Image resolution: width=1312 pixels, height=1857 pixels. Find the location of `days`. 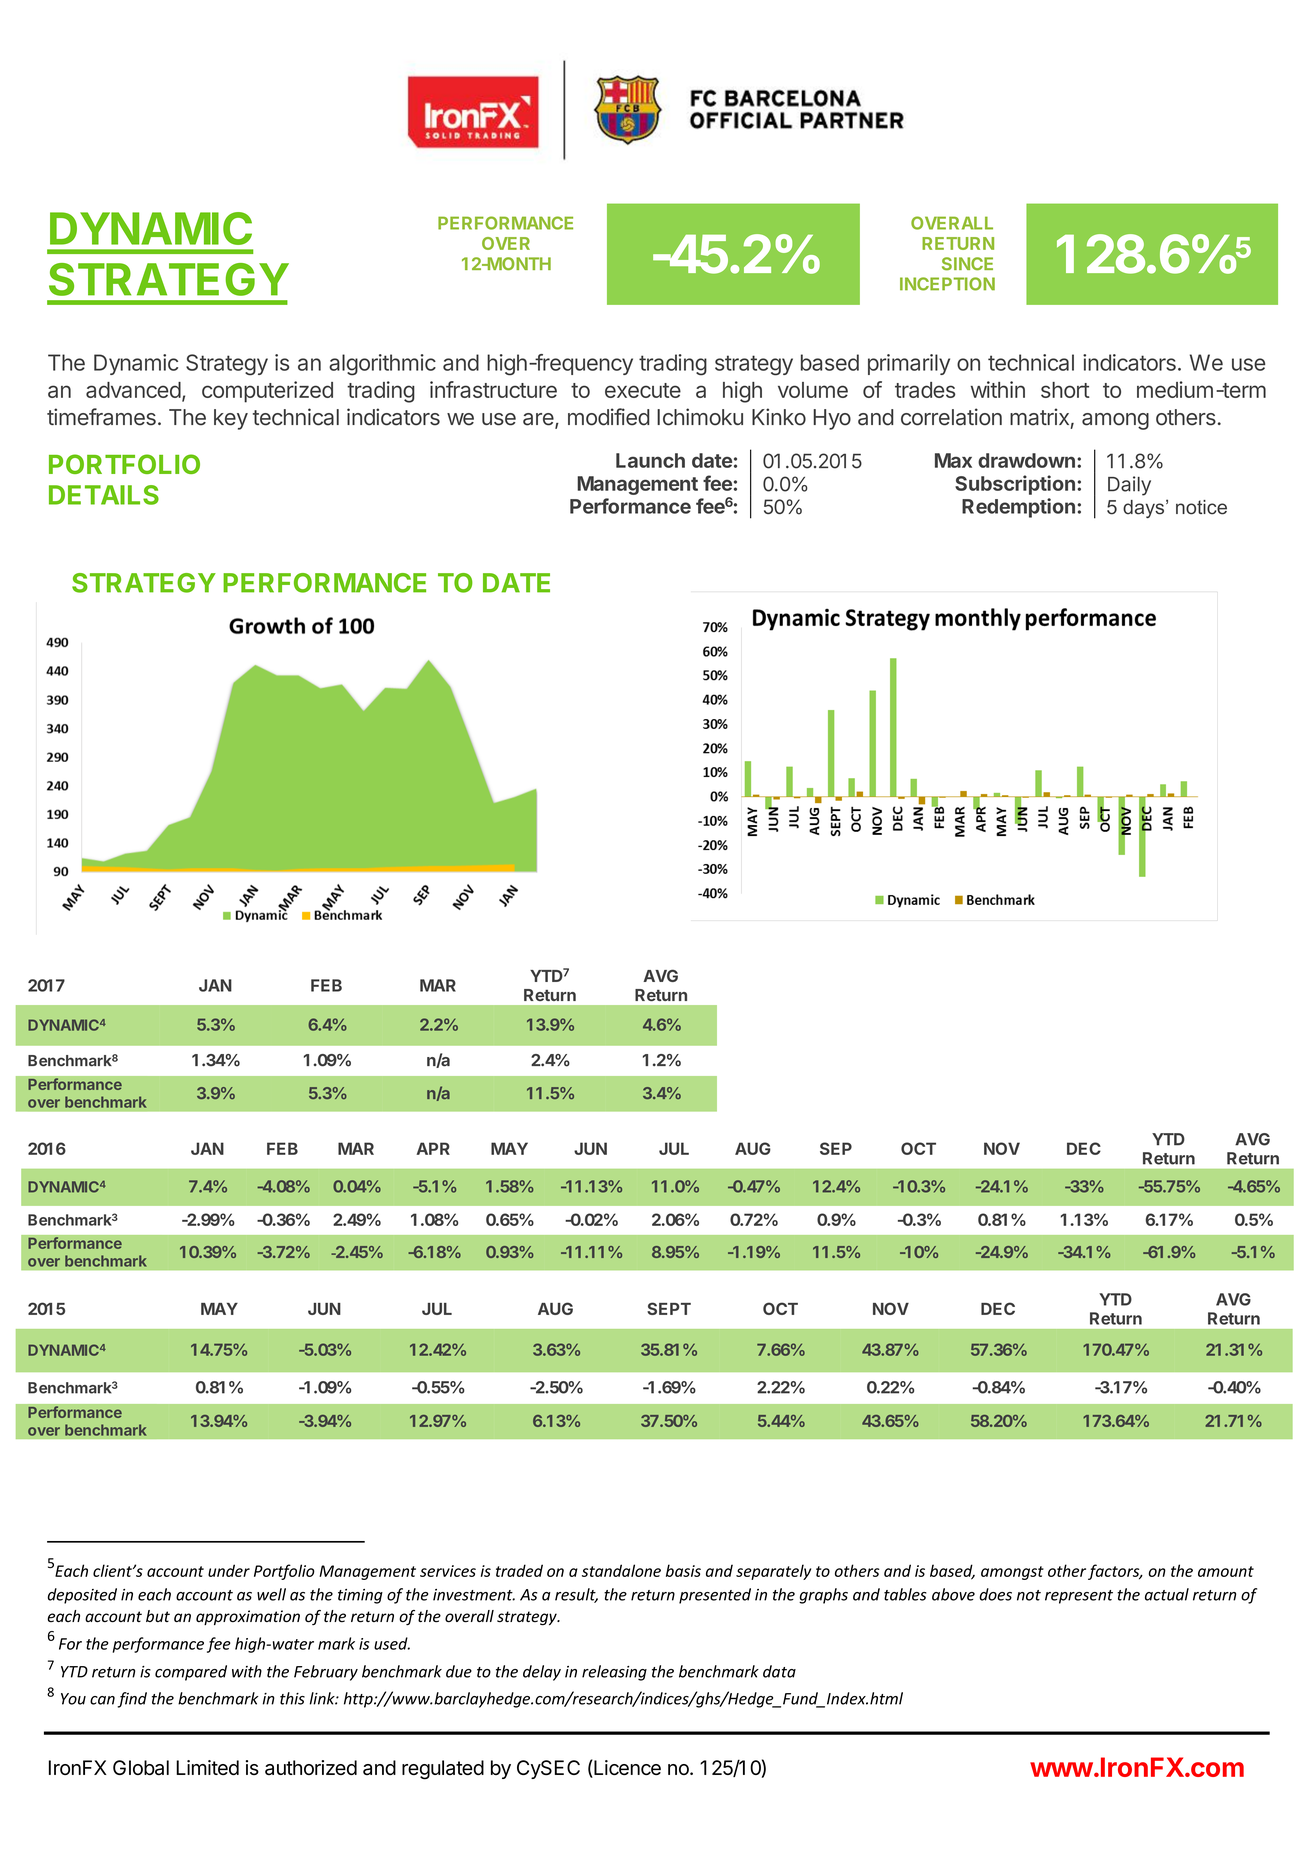

days is located at coordinates (1145, 509).
